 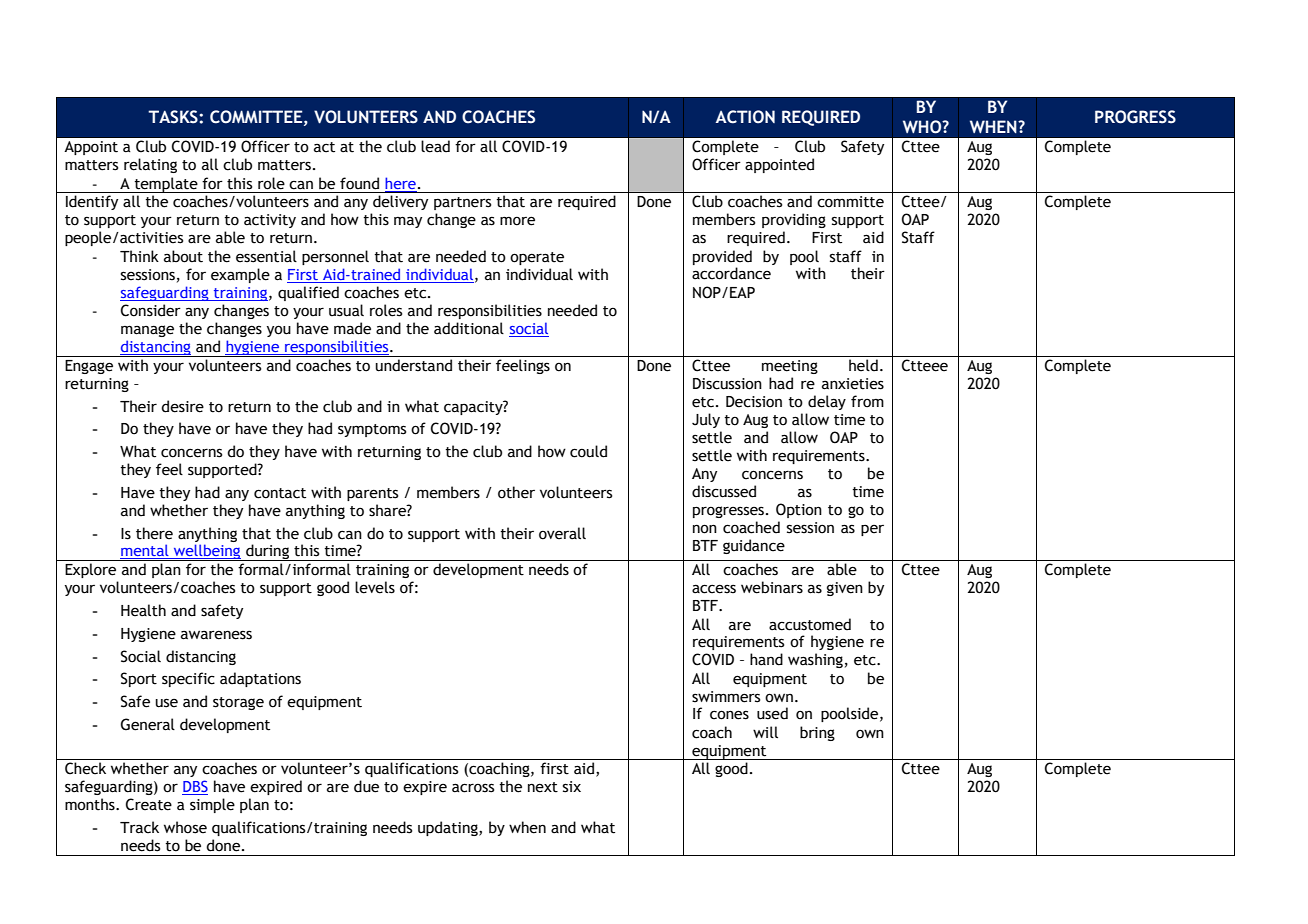 What do you see at coordinates (724, 491) in the page?
I see `discussed` at bounding box center [724, 491].
